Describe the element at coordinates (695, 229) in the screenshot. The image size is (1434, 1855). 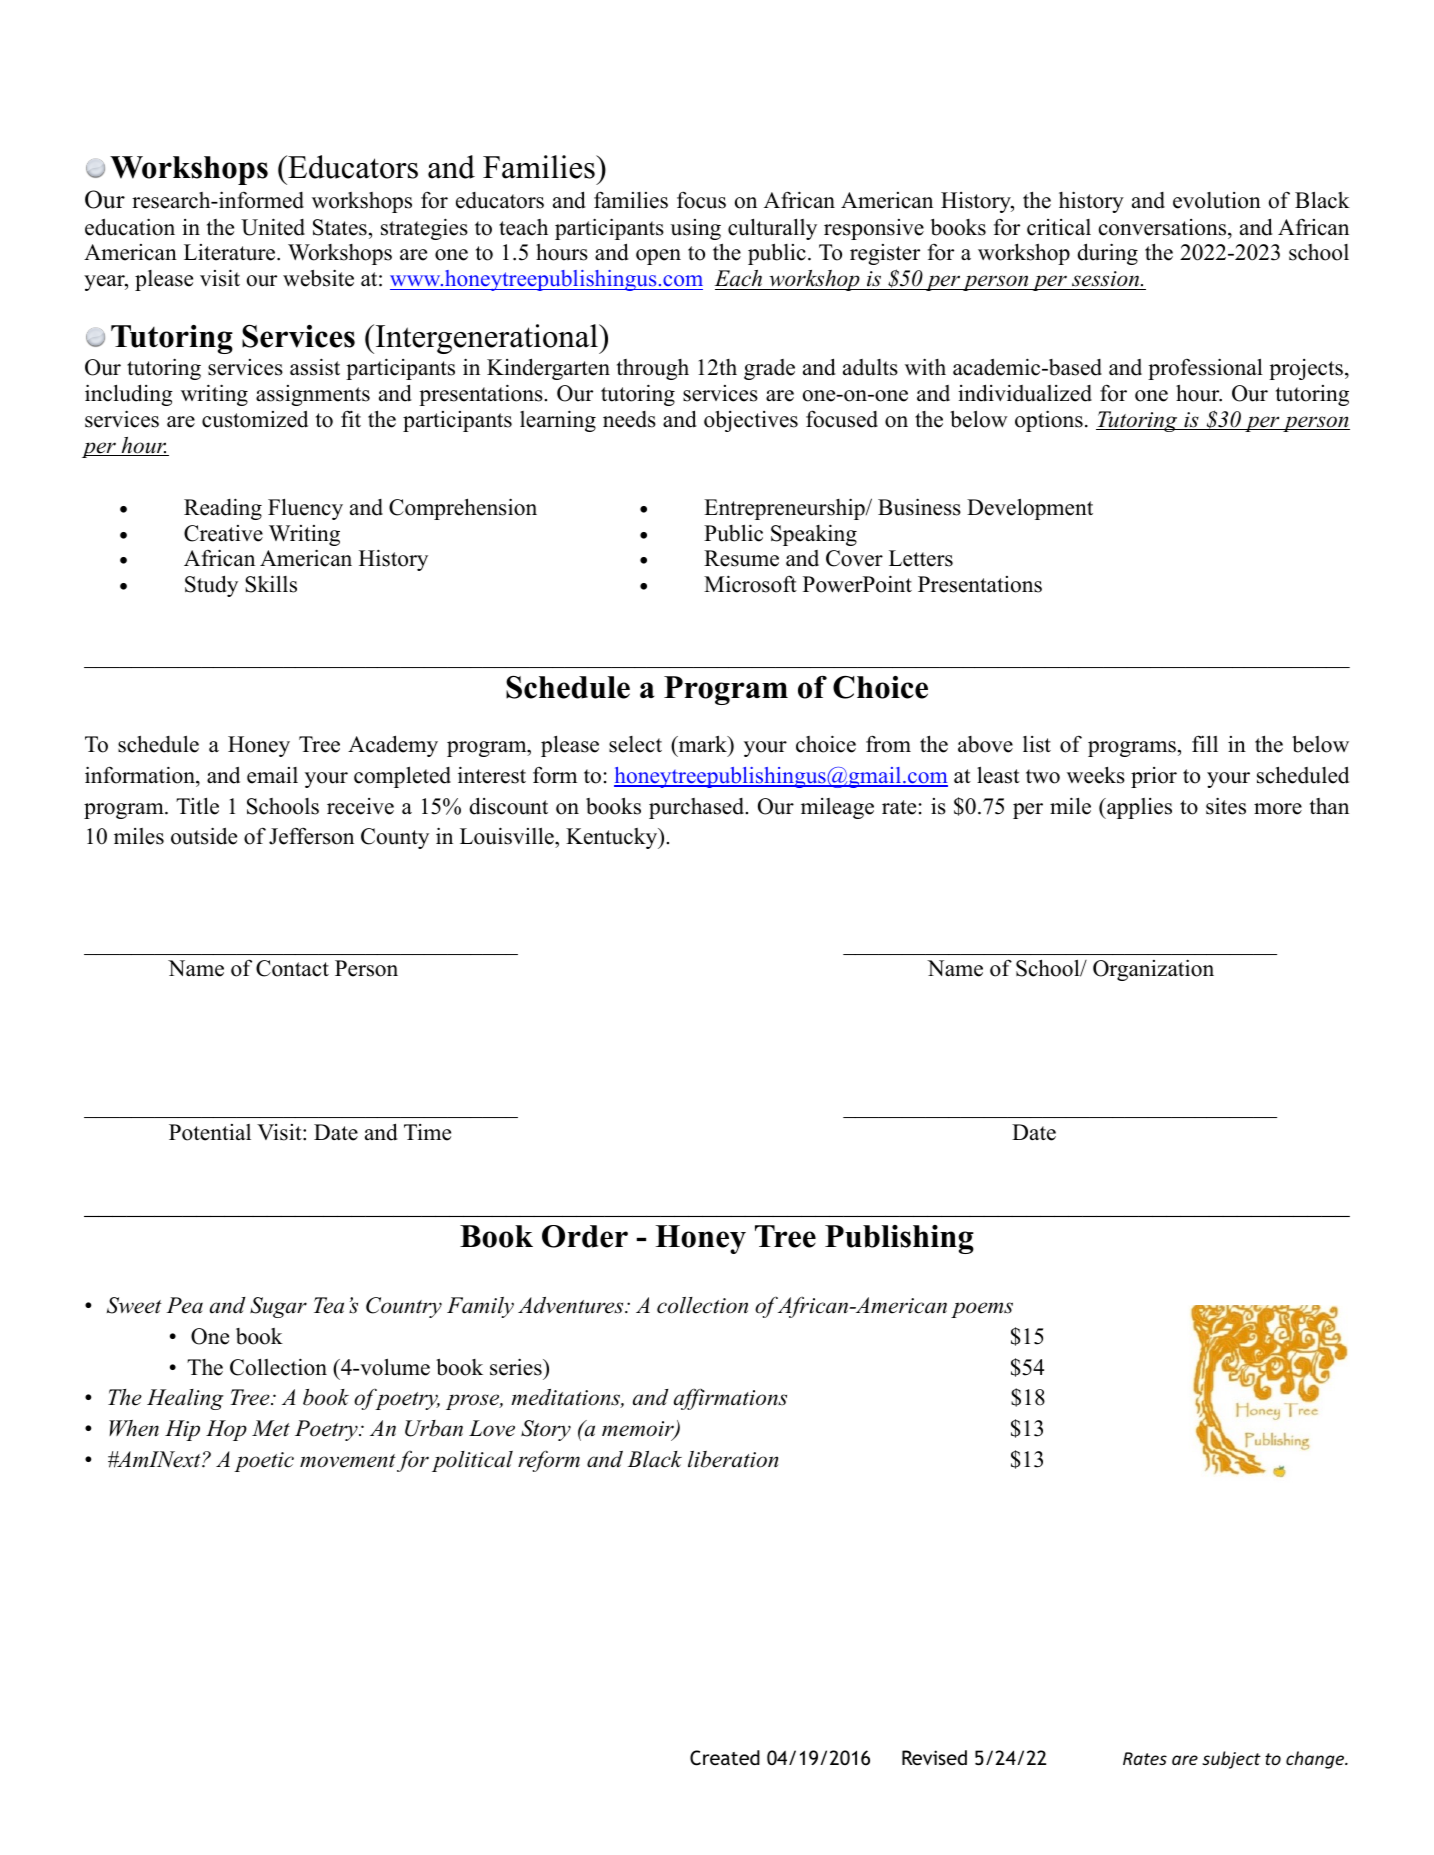
I see `using` at that location.
